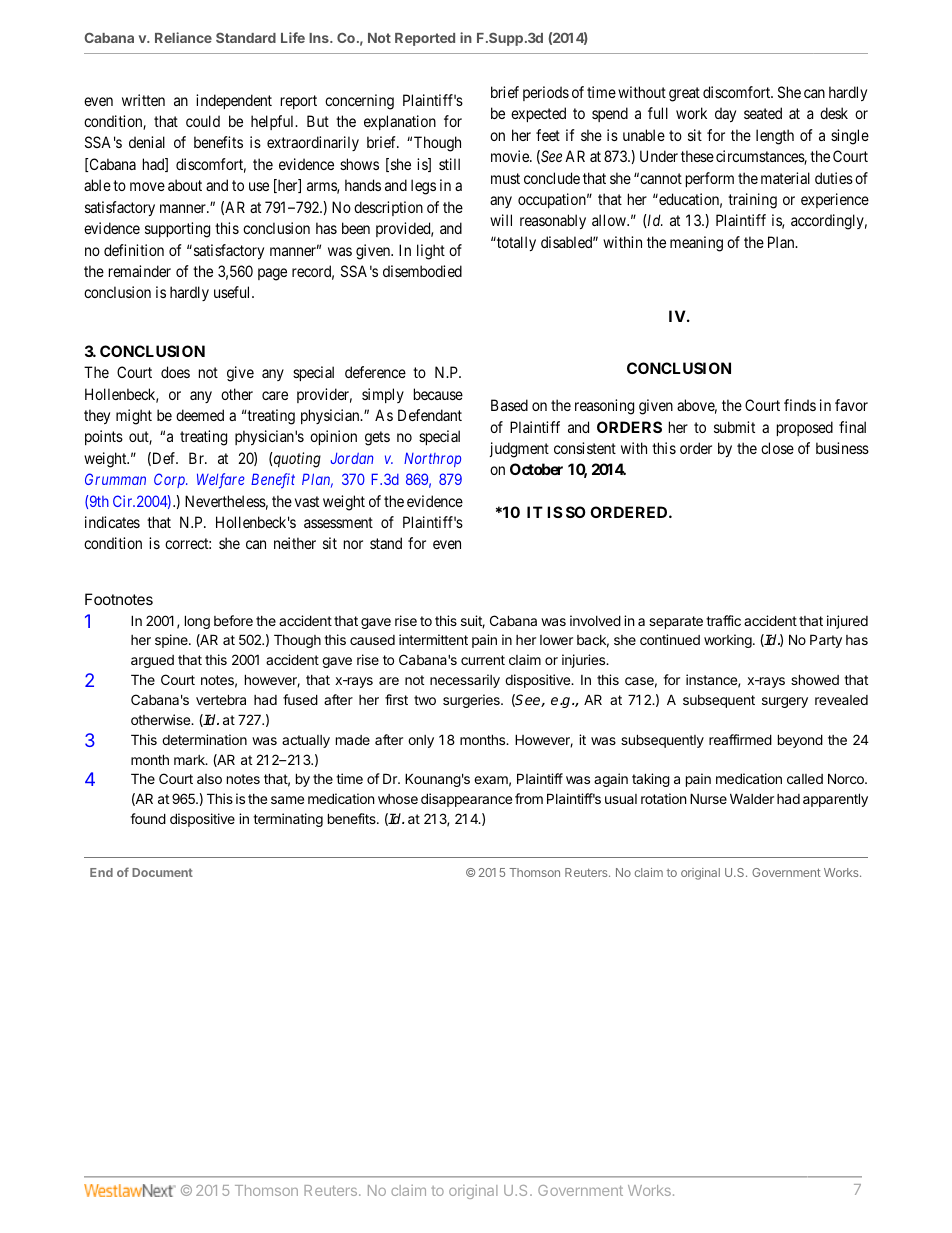  Describe the element at coordinates (172, 641) in the screenshot. I see `spine` at that location.
